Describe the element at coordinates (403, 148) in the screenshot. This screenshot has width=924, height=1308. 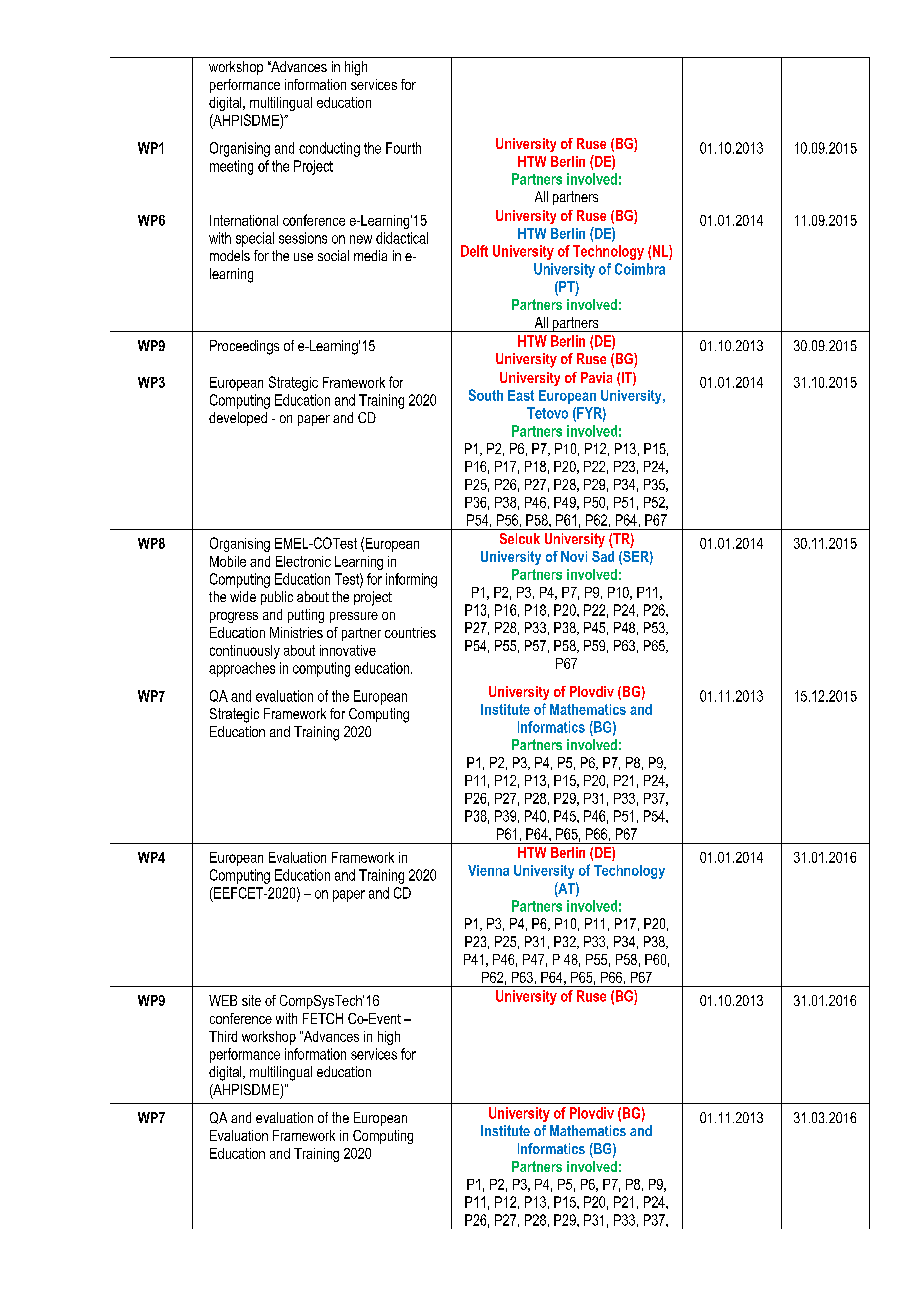
I see `Fourth` at that location.
